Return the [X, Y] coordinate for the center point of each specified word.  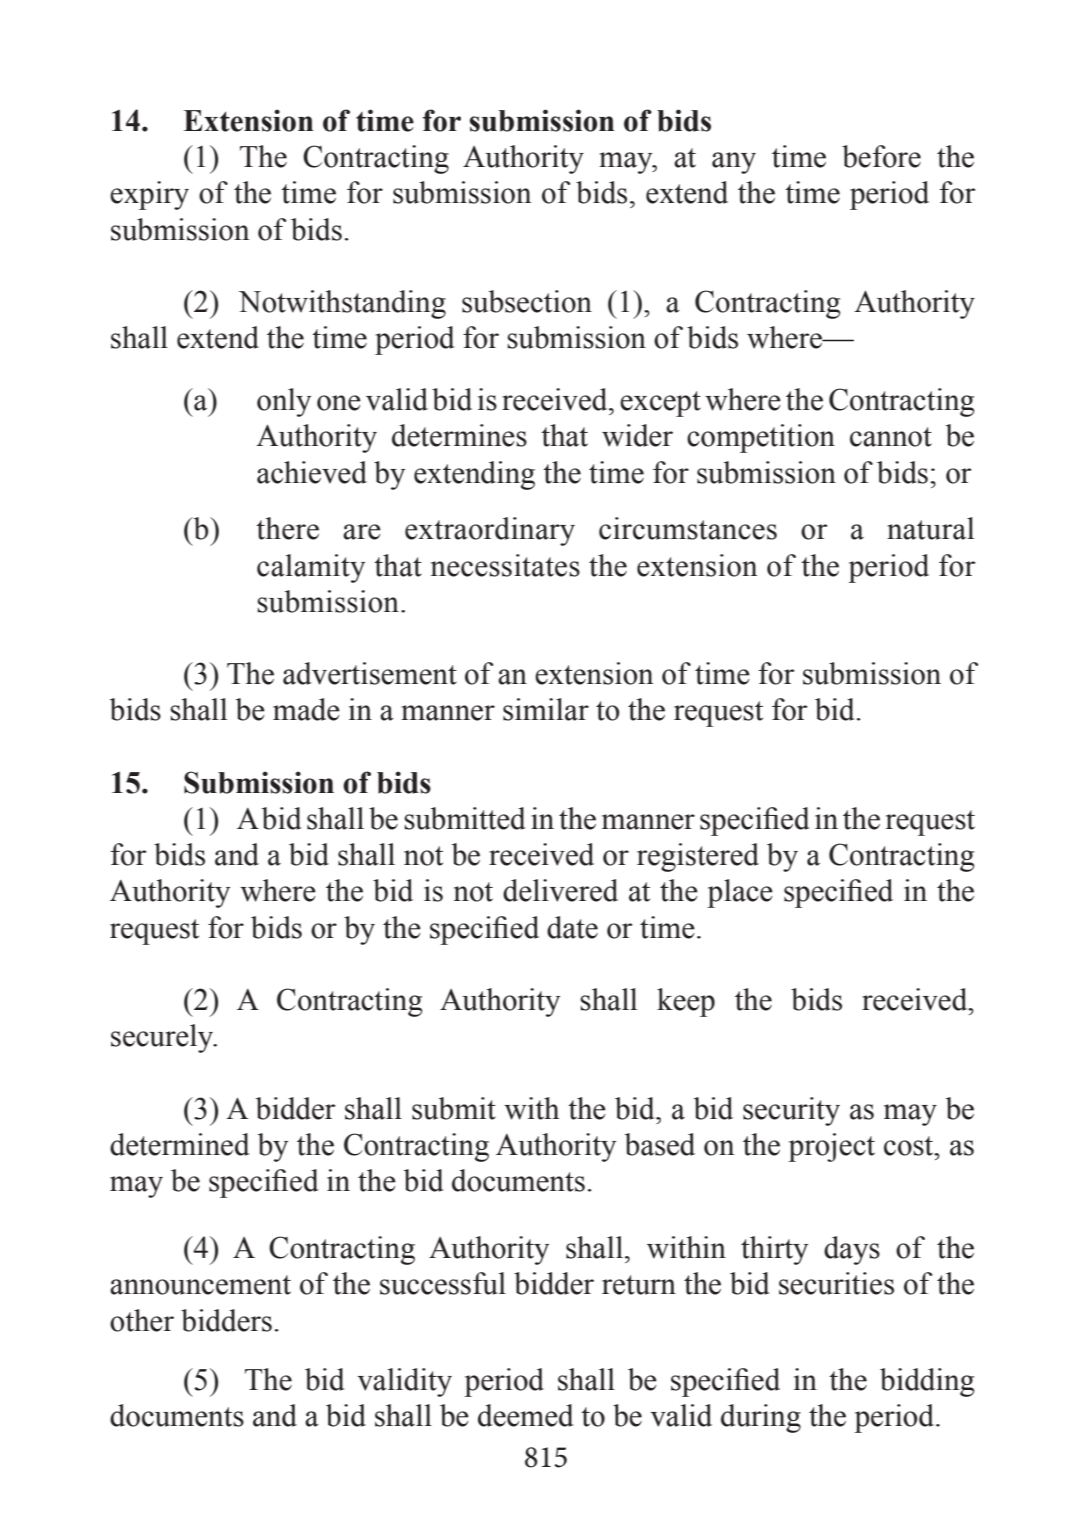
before [881, 156]
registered [698, 857]
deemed [525, 1415]
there [287, 528]
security [791, 1111]
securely [163, 1038]
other [142, 1320]
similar [546, 709]
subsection [527, 301]
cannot [891, 437]
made [306, 709]
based [660, 1144]
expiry [149, 195]
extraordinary [490, 531]
